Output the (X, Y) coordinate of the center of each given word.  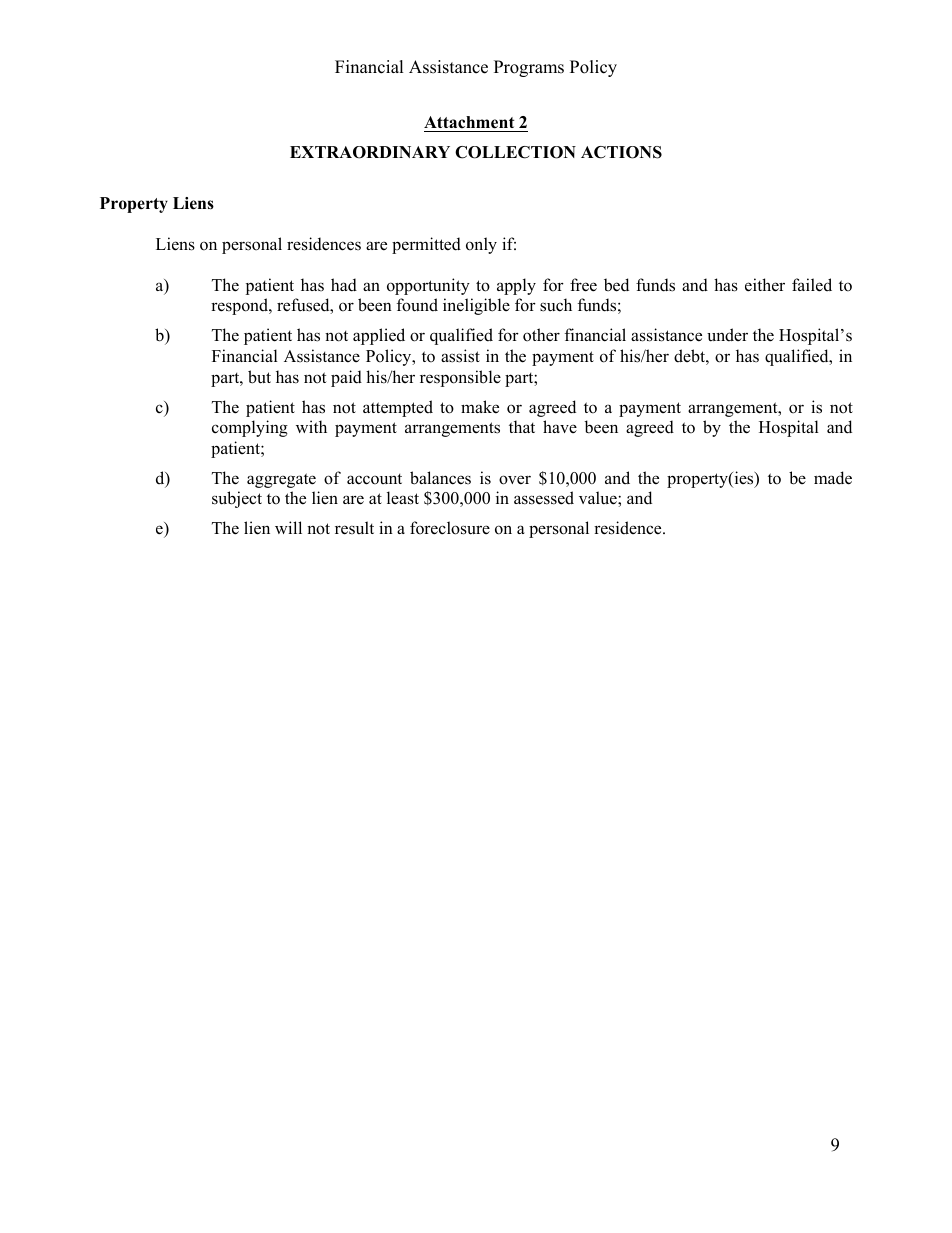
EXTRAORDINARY (370, 152)
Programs (529, 68)
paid (346, 378)
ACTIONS (621, 152)
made (833, 478)
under (727, 335)
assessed (544, 498)
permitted (426, 245)
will (288, 527)
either (765, 285)
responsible (460, 378)
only (481, 245)
